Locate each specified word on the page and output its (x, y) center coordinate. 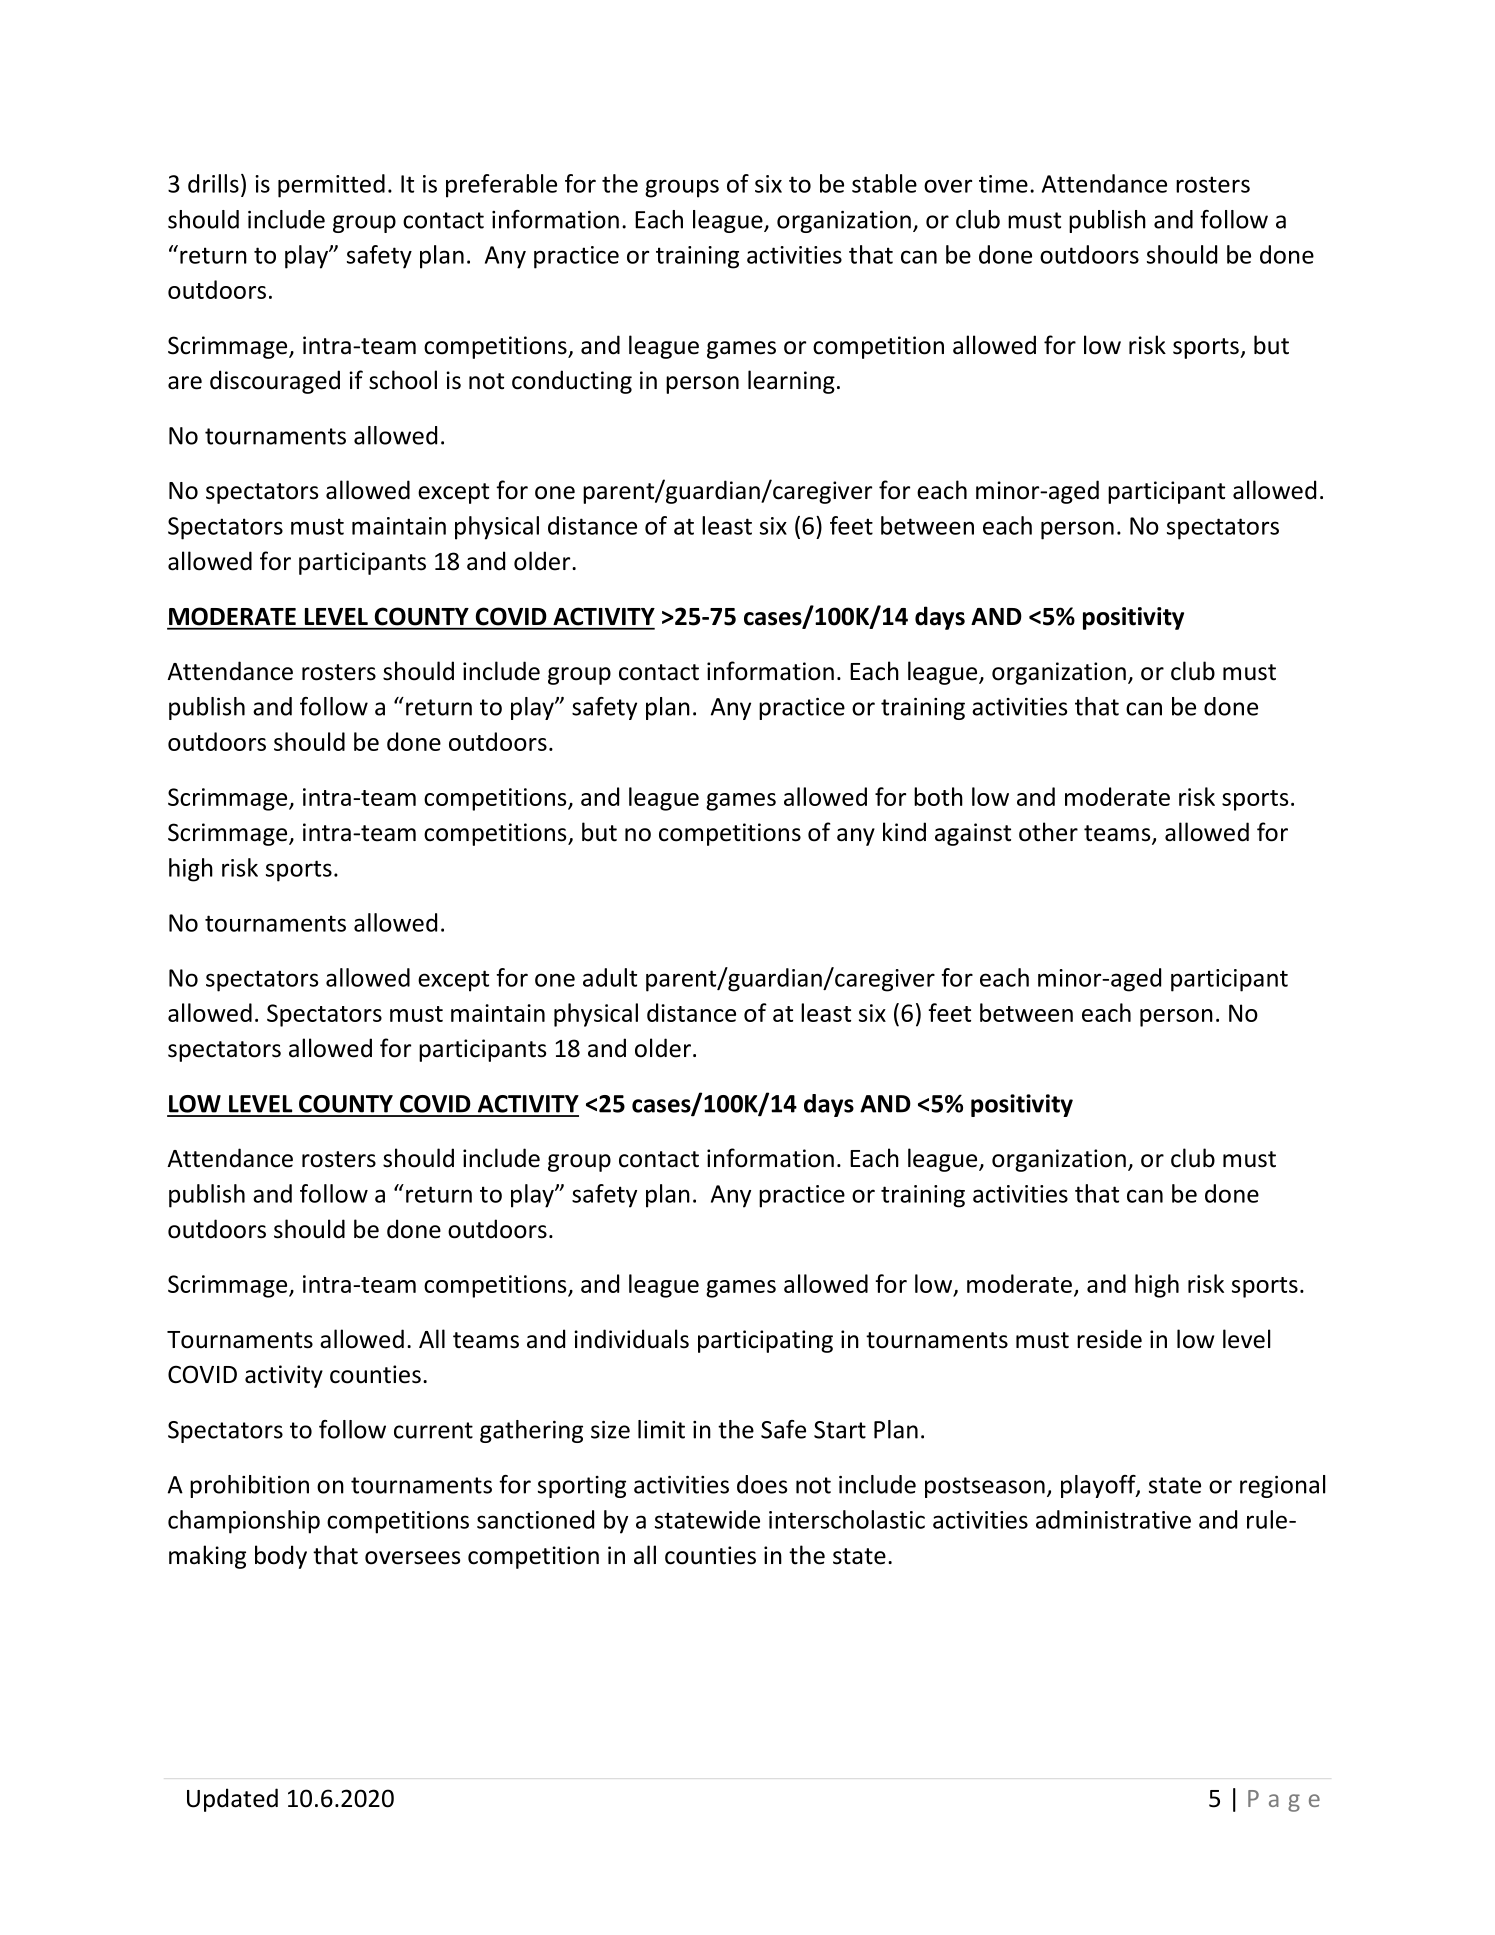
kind (904, 832)
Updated (232, 1800)
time (1003, 184)
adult (610, 977)
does (762, 1484)
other (1048, 832)
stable (884, 183)
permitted (331, 186)
